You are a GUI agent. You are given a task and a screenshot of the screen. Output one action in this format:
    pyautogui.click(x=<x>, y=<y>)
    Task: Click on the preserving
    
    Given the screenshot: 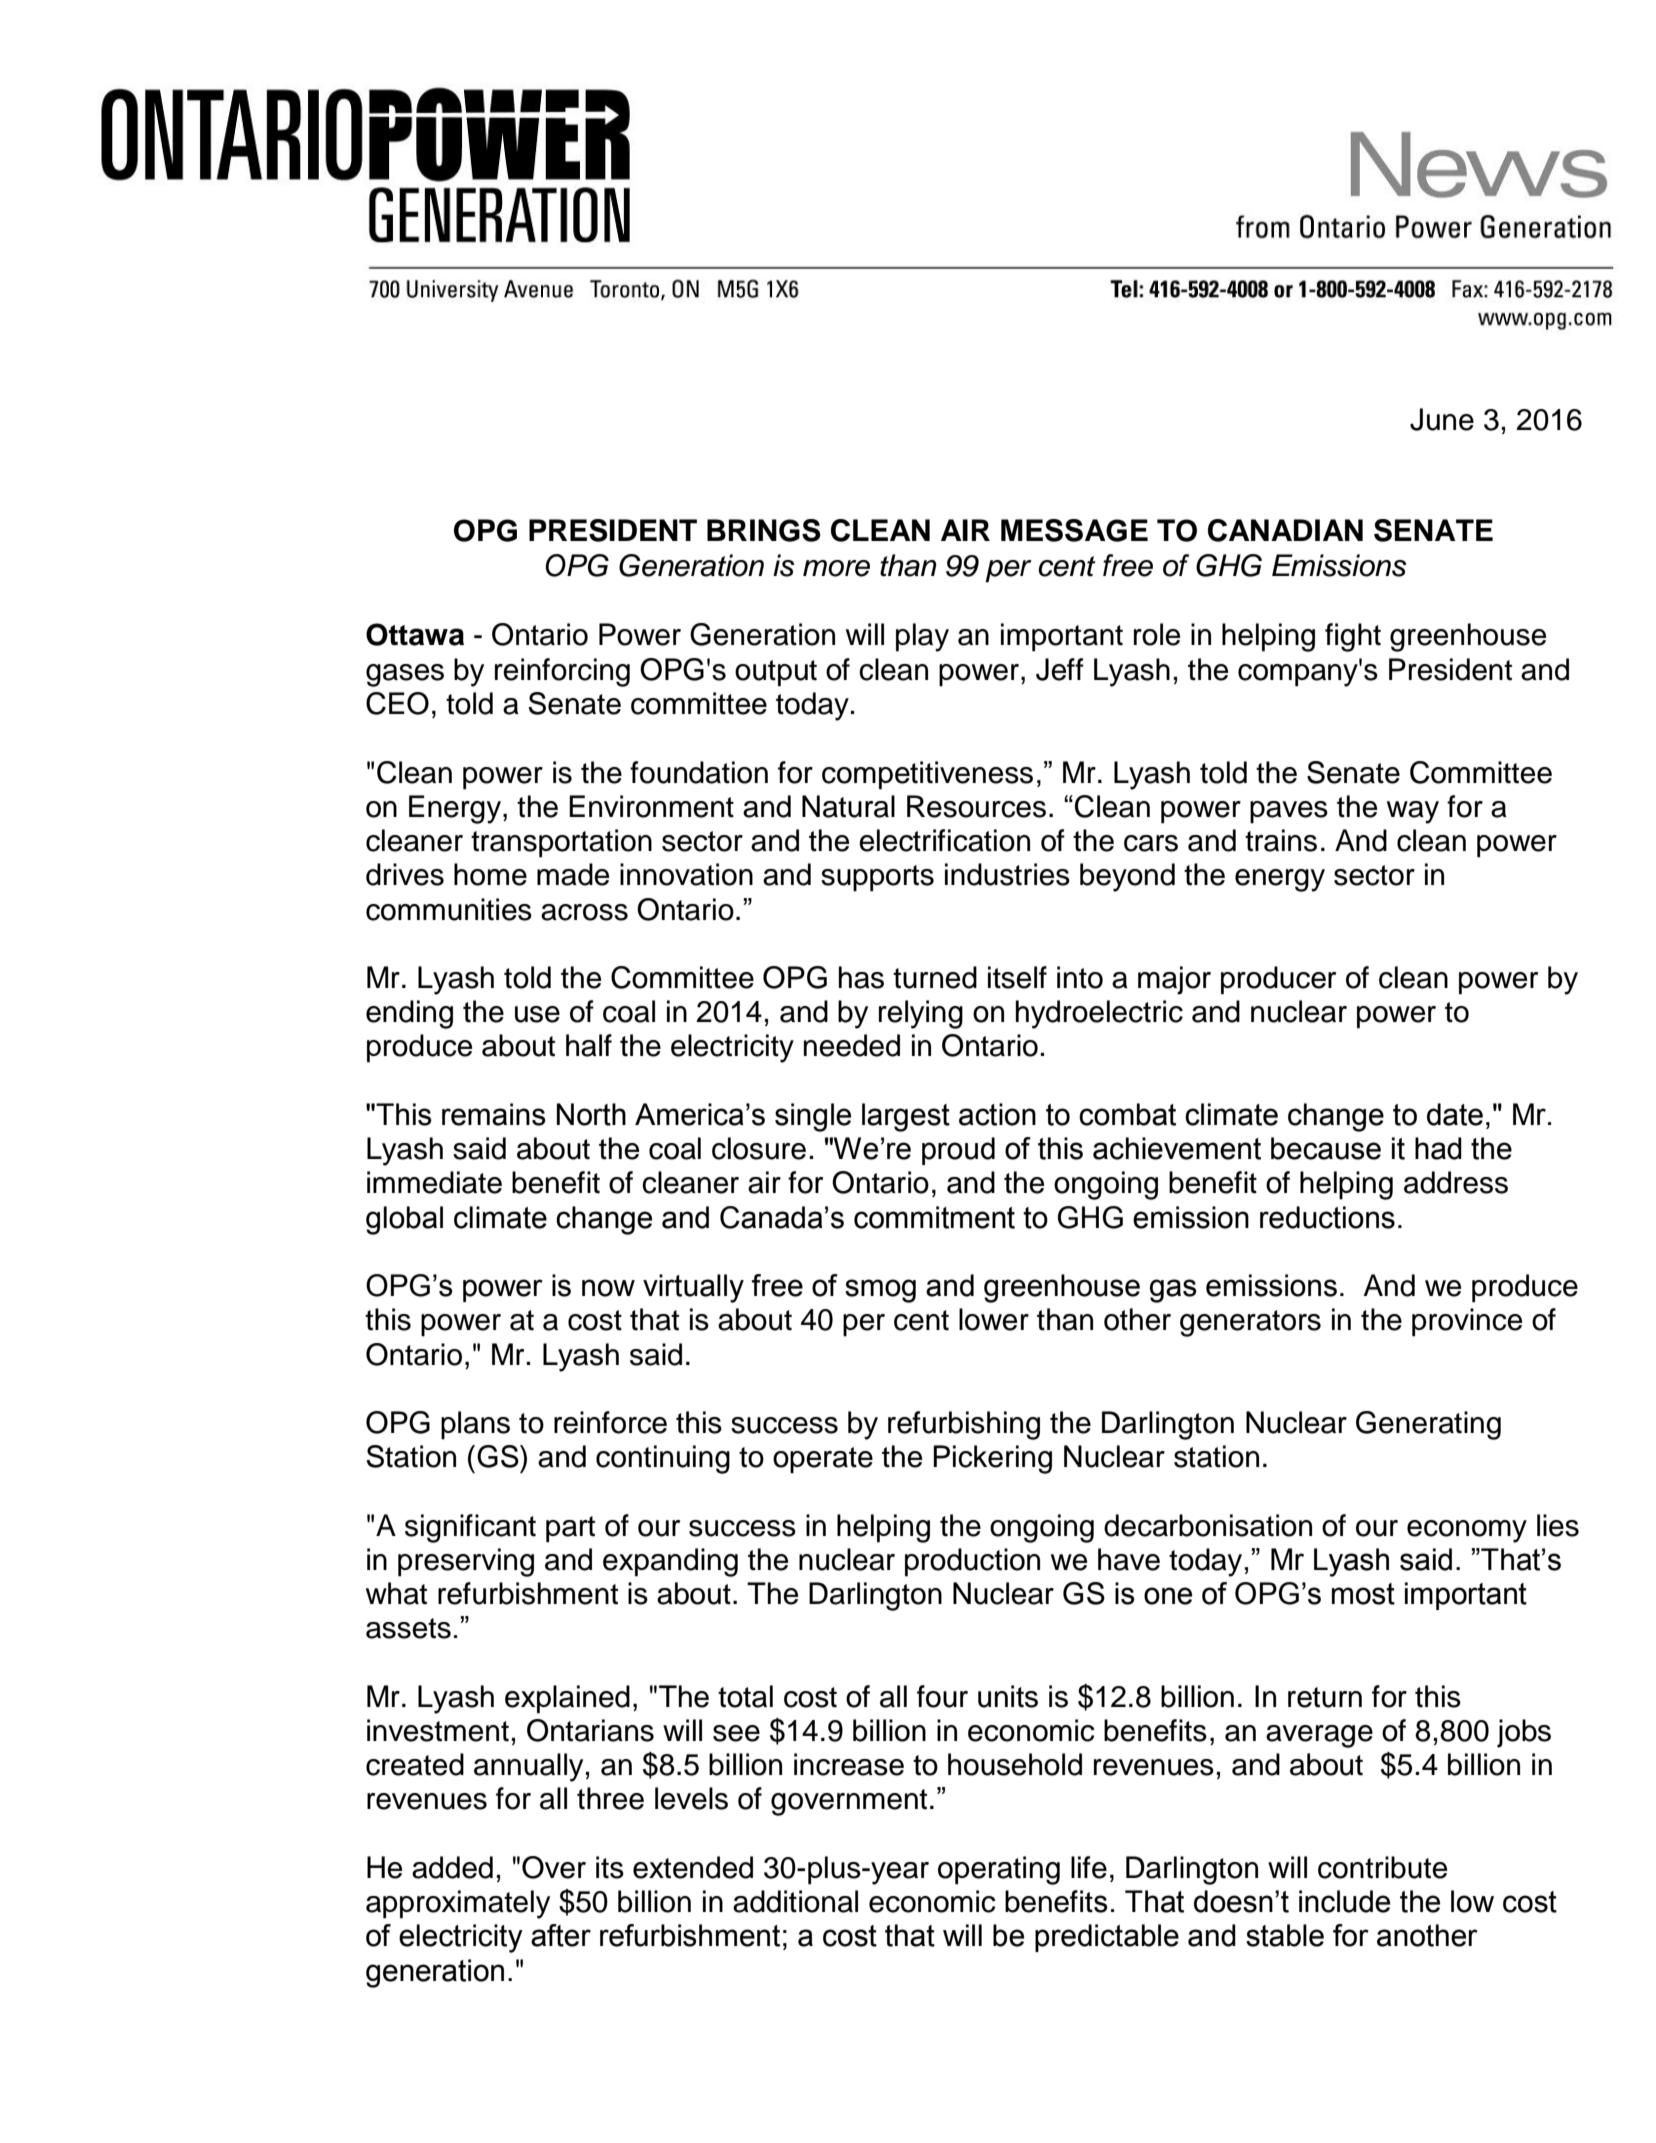 What is the action you would take?
    pyautogui.click(x=466, y=1562)
